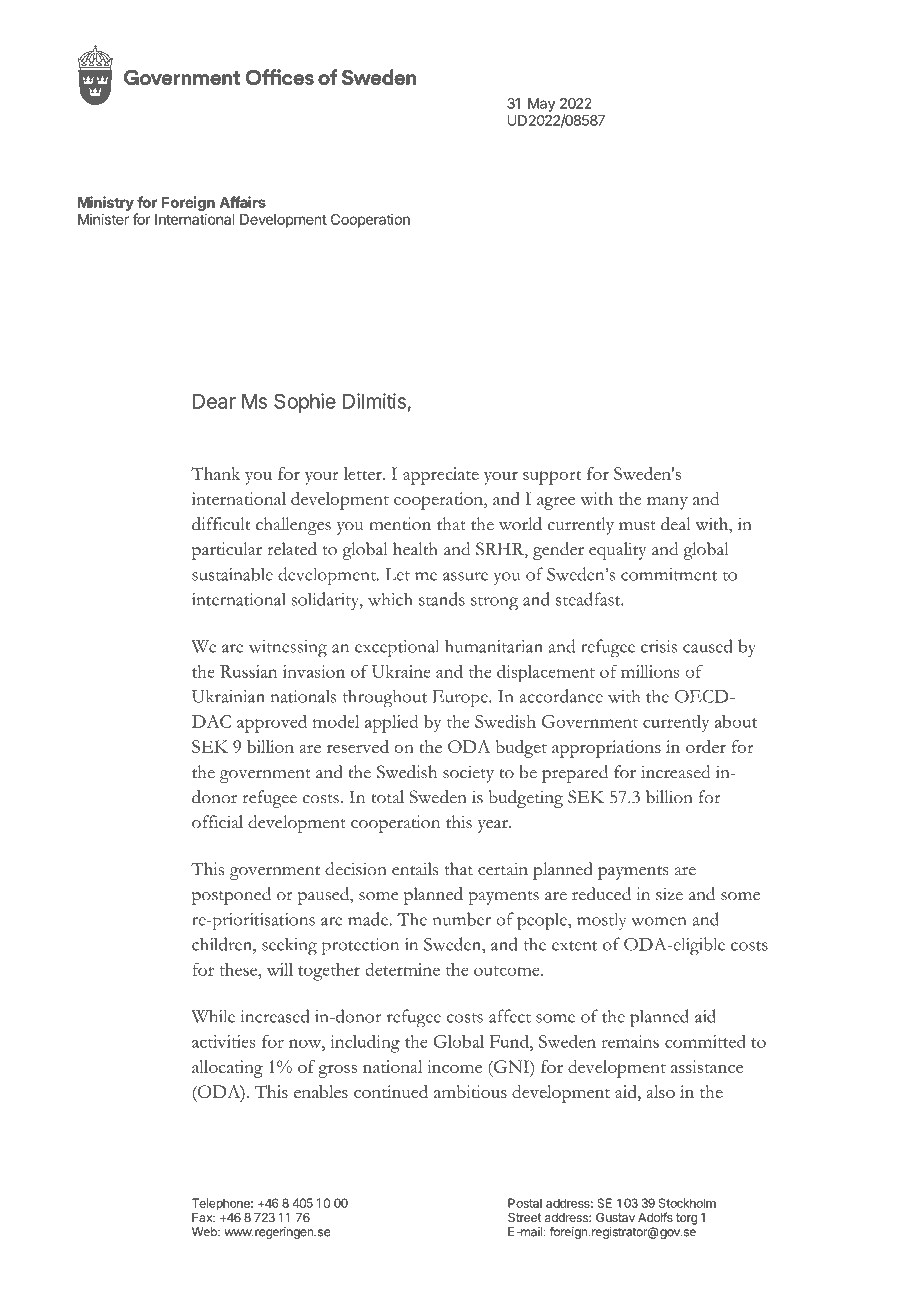 The image size is (924, 1308). Describe the element at coordinates (552, 477) in the screenshot. I see `support` at that location.
